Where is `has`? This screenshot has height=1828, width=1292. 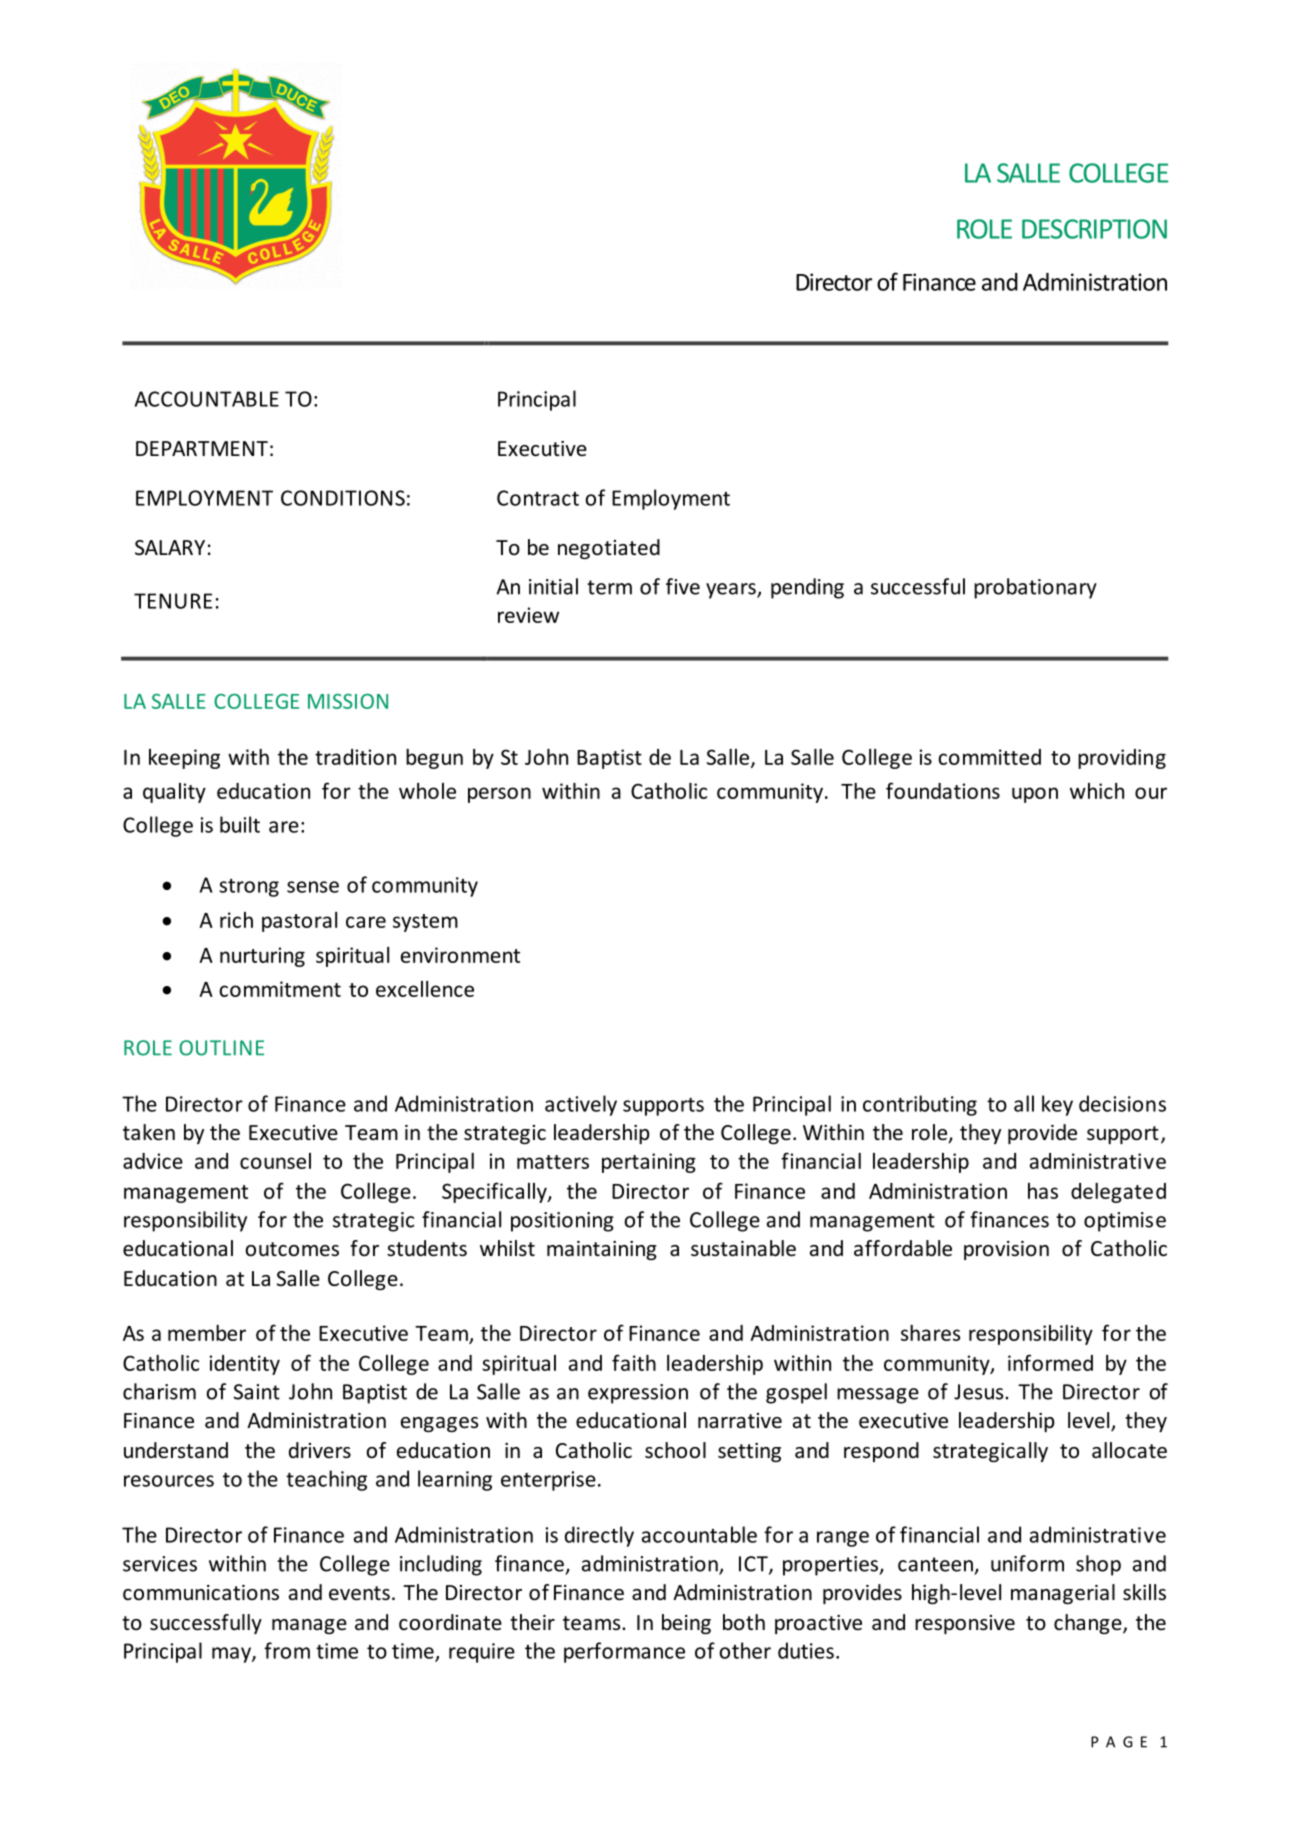
has is located at coordinates (1043, 1191).
